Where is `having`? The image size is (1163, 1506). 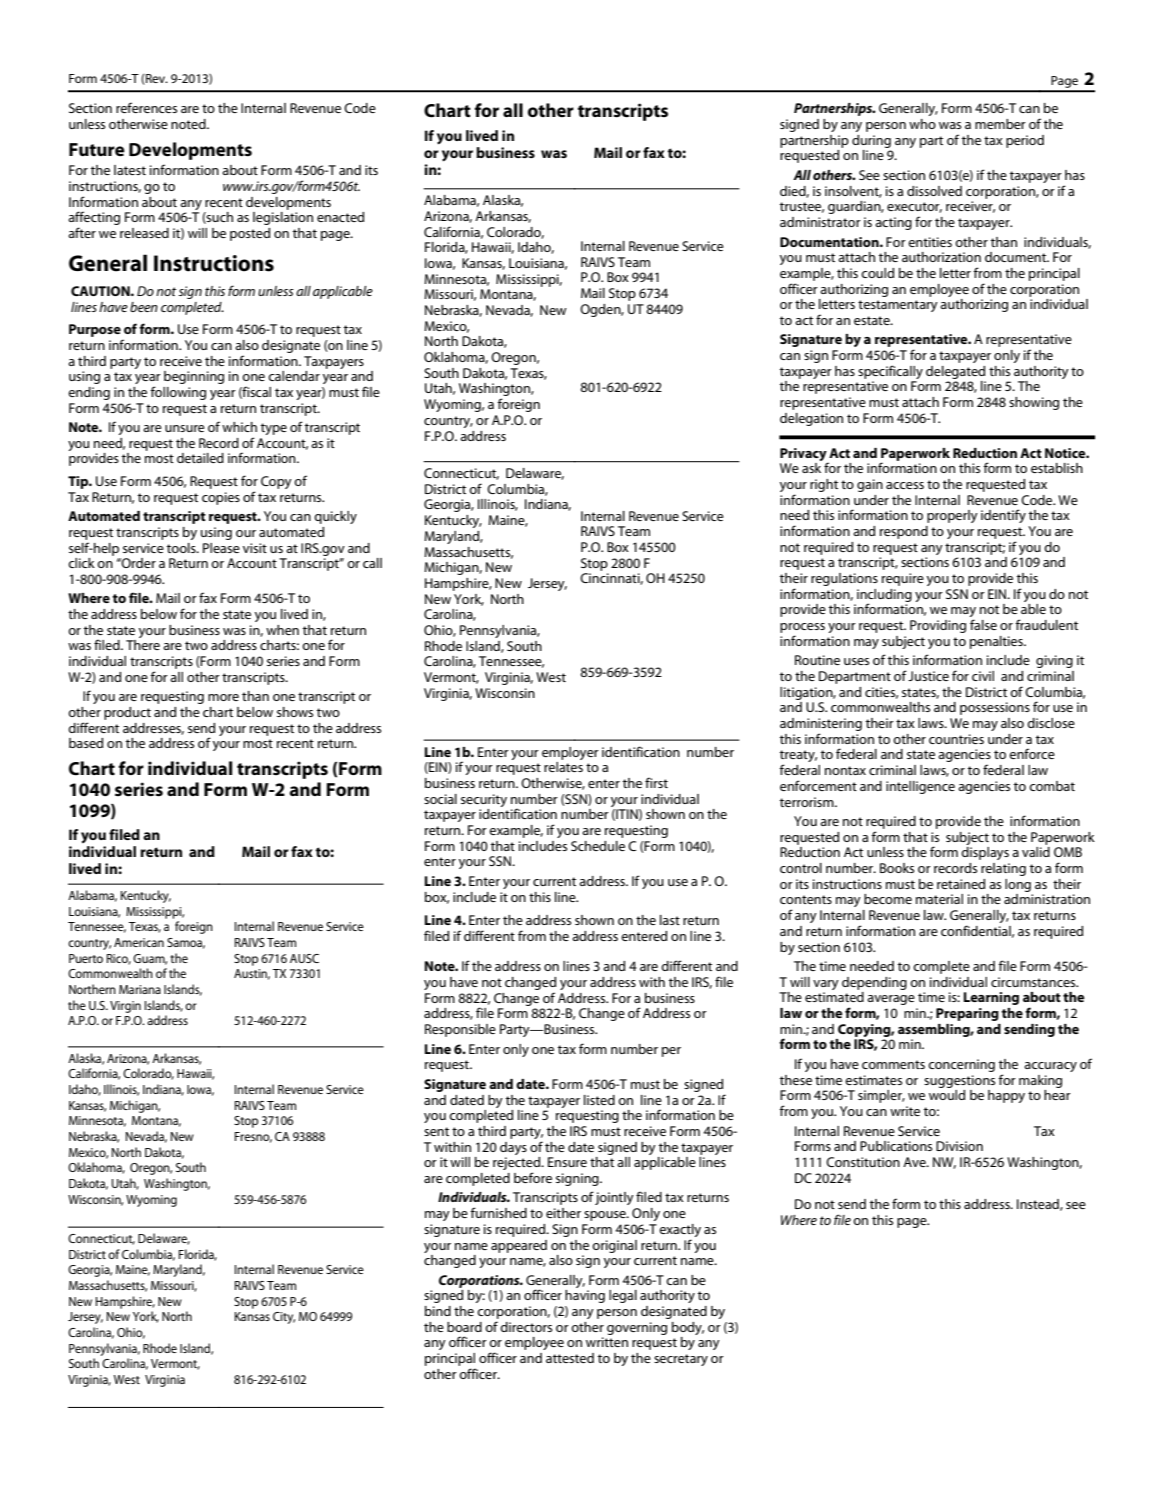
having is located at coordinates (585, 1296).
